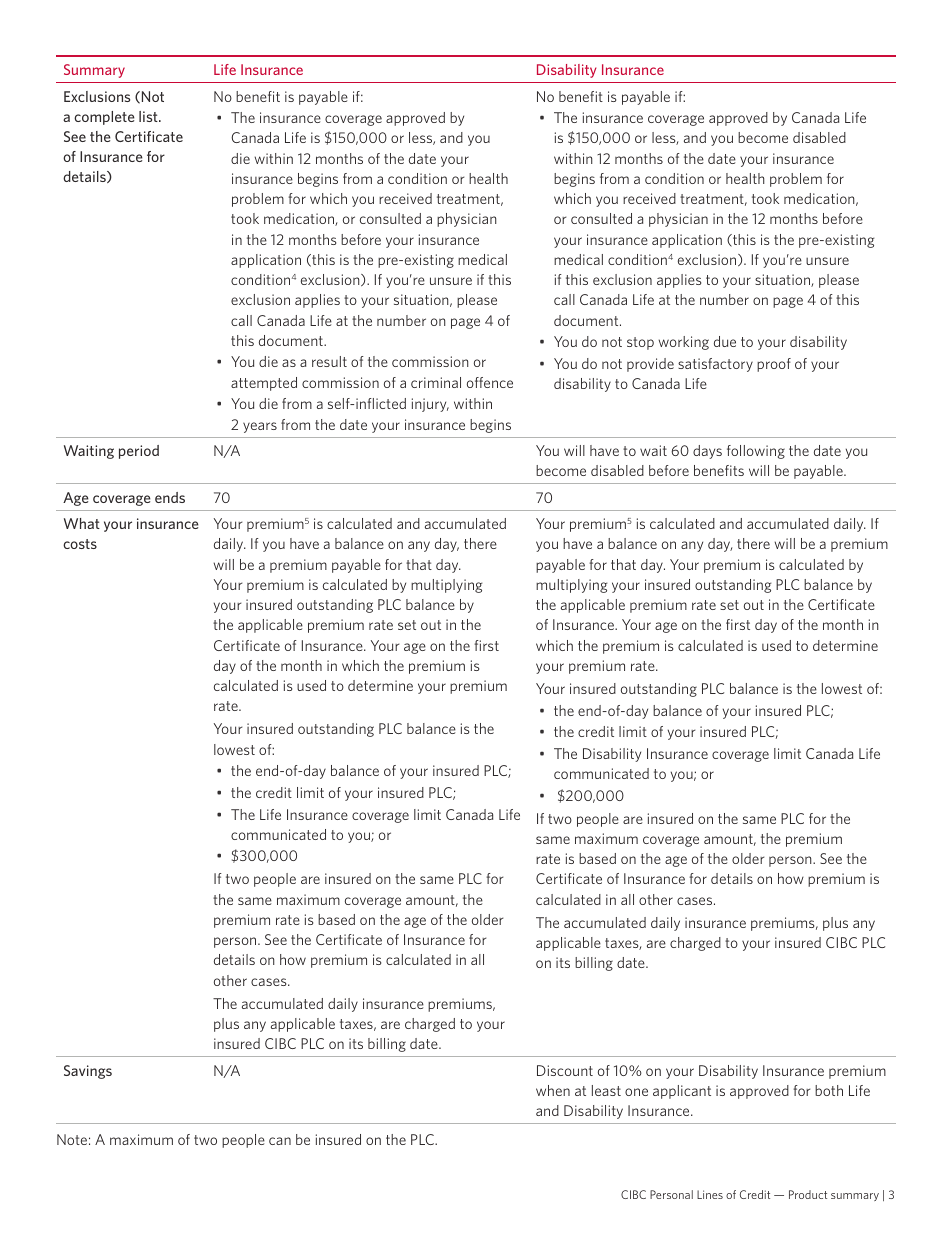 This screenshot has width=952, height=1233. I want to click on costs, so click(80, 544).
